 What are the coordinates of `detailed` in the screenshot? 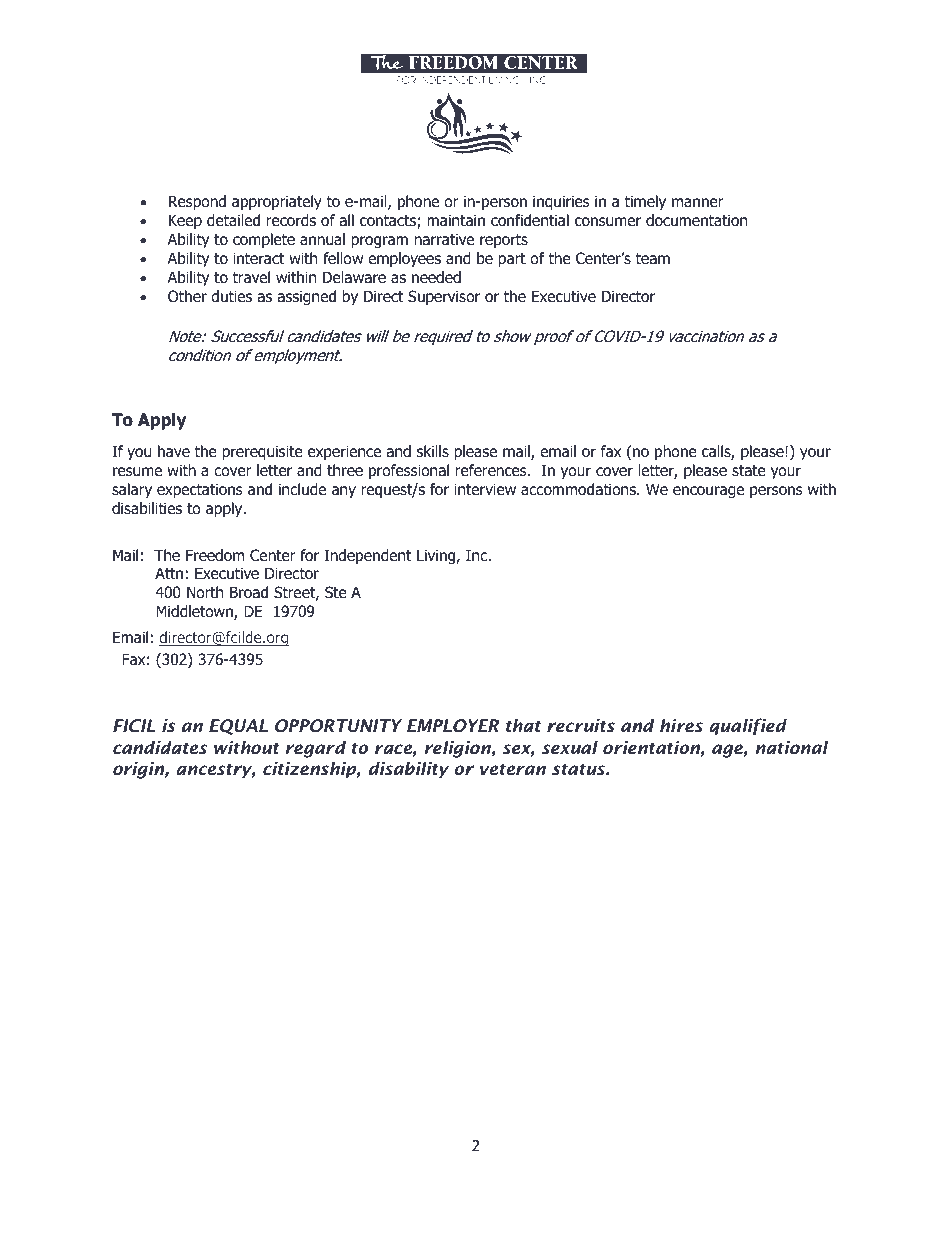 It's located at (233, 220).
